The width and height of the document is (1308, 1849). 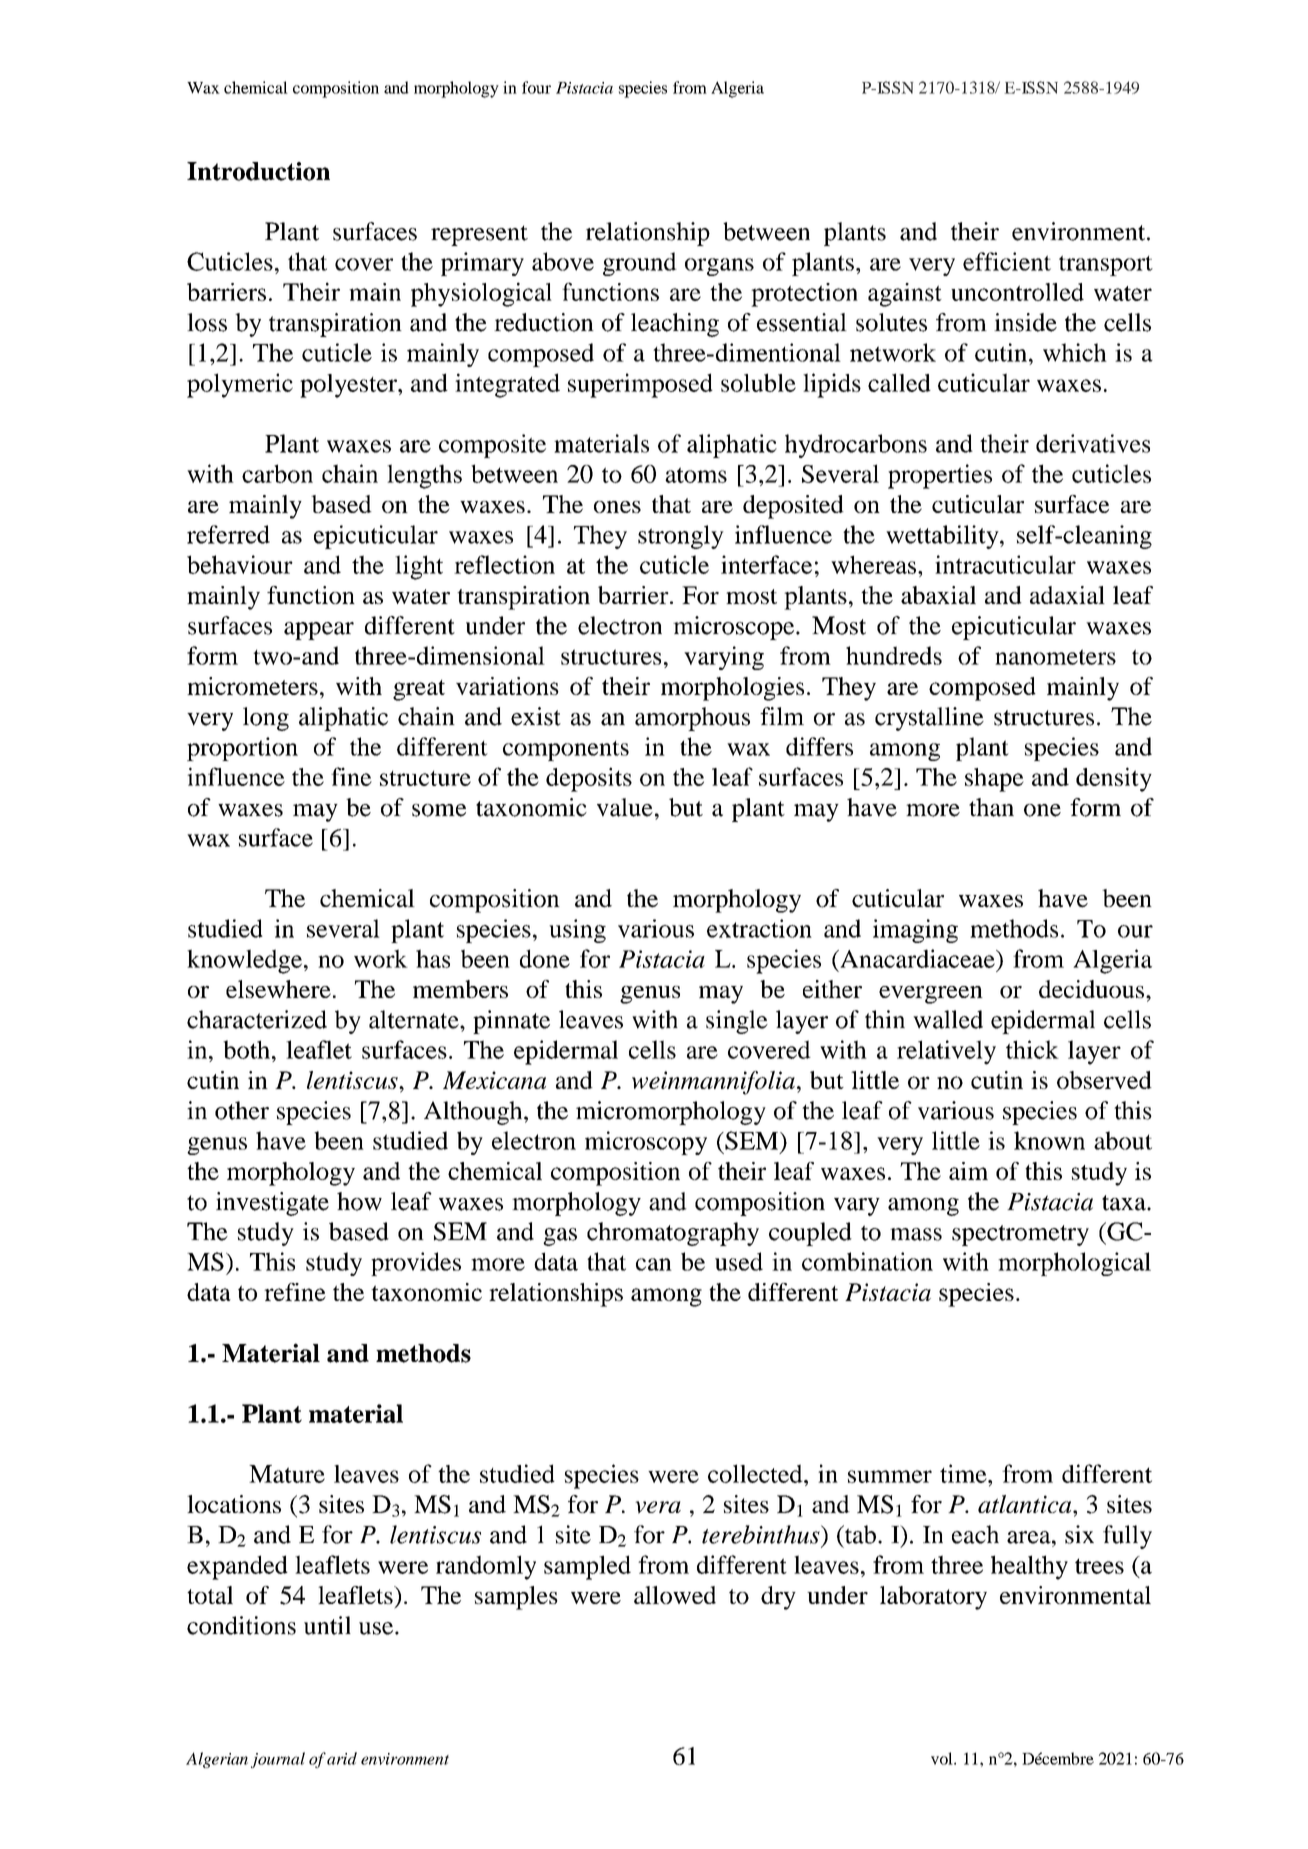 I want to click on ground, so click(x=640, y=264).
